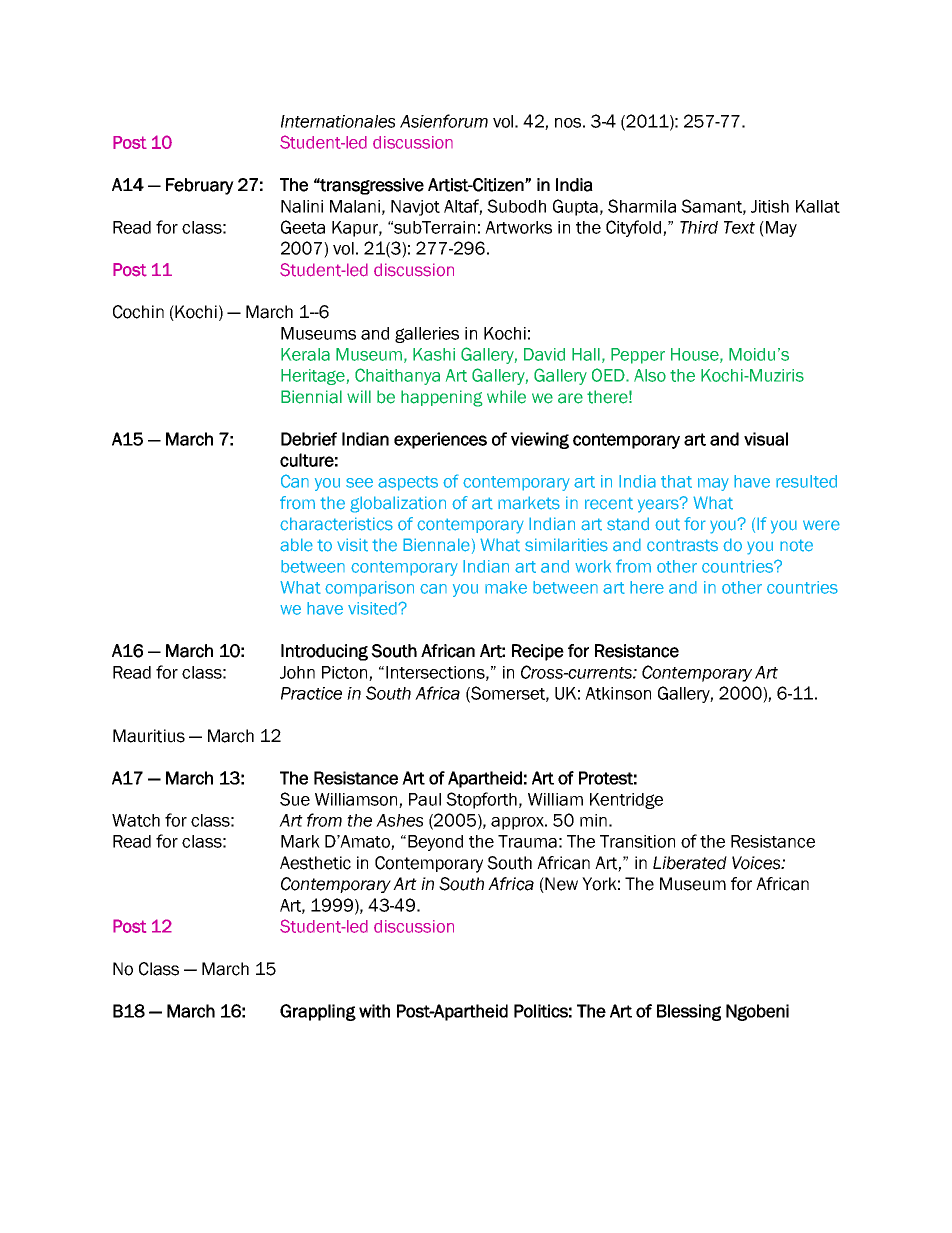 The image size is (952, 1233). Describe the element at coordinates (689, 1012) in the screenshot. I see `Blessing` at that location.
